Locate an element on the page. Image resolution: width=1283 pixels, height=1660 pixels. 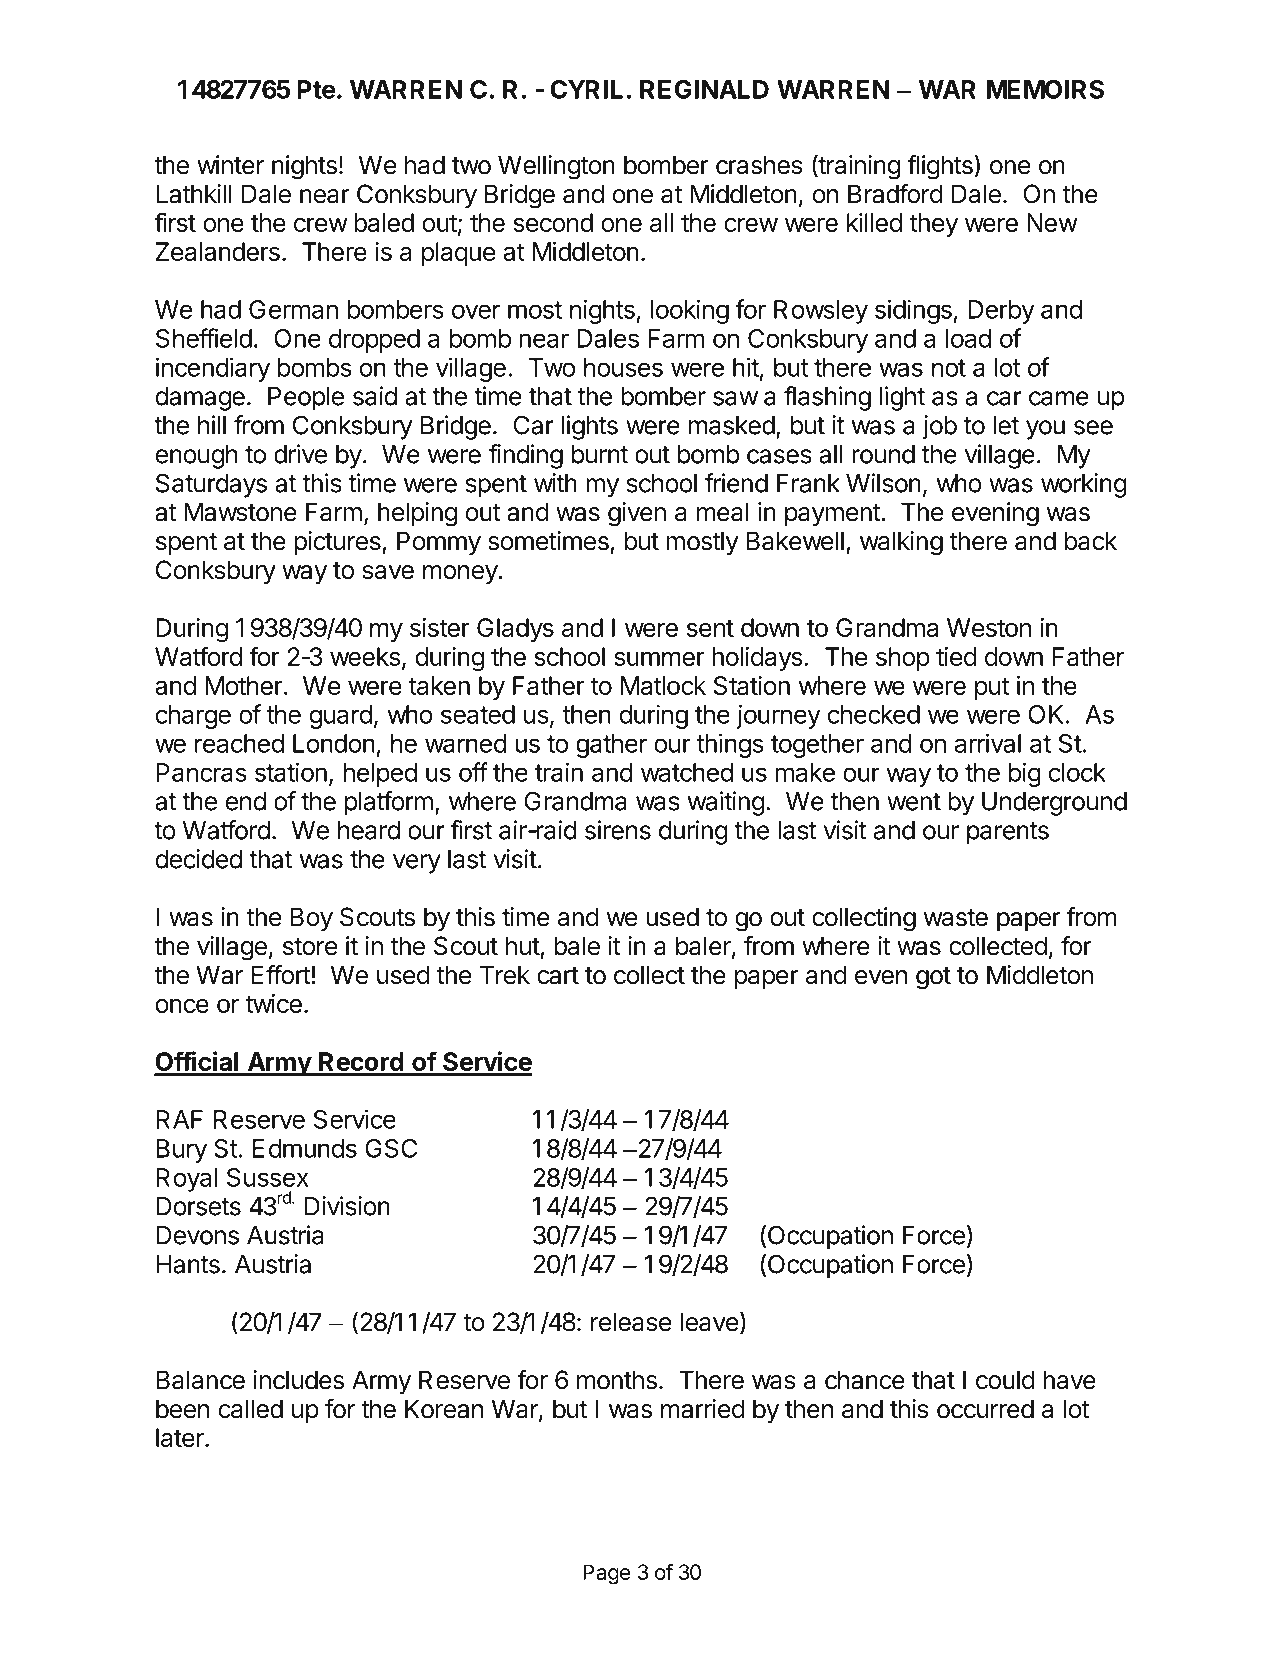
Division is located at coordinates (347, 1206).
